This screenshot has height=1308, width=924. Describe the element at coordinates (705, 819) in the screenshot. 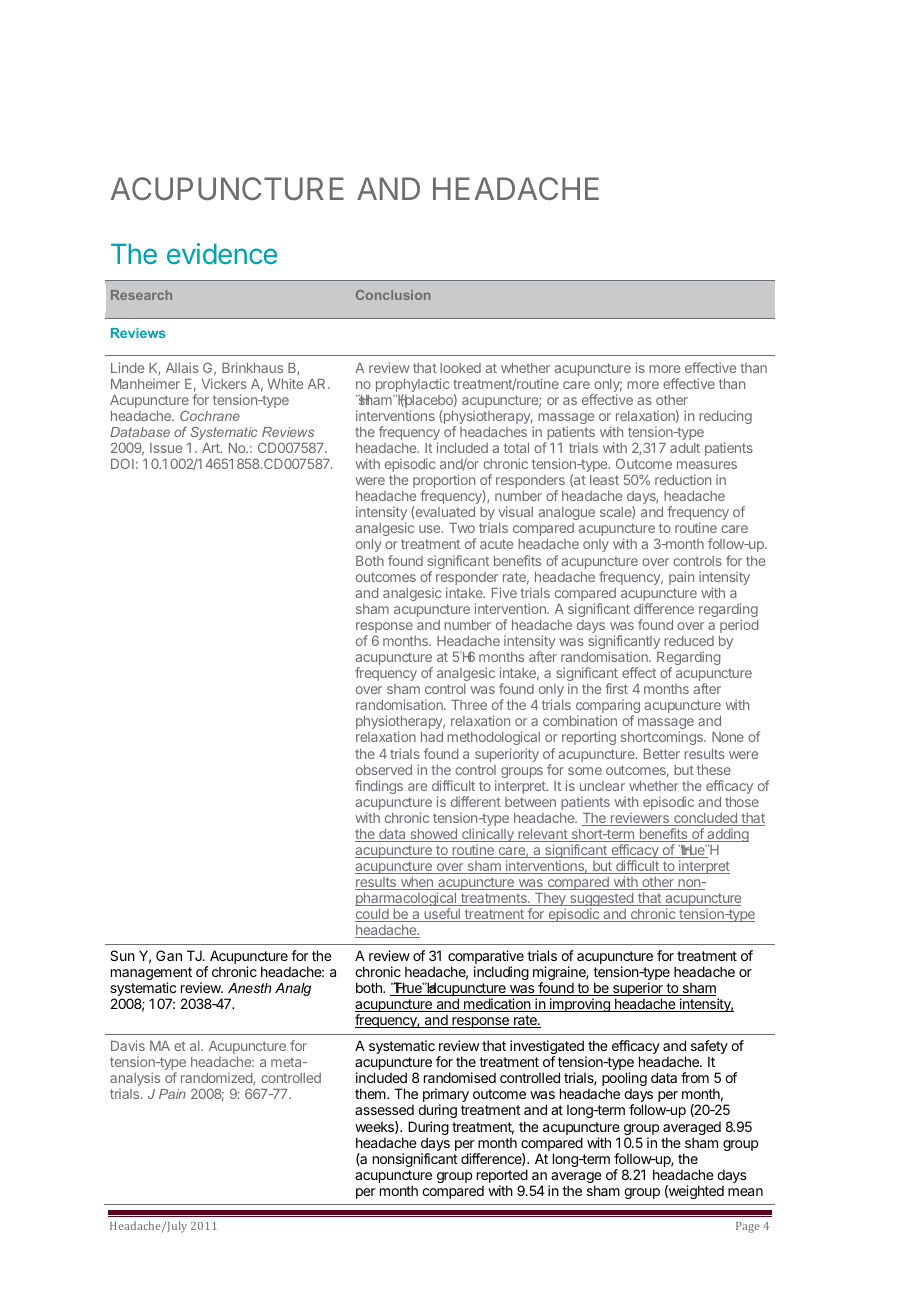

I see `concluded` at that location.
